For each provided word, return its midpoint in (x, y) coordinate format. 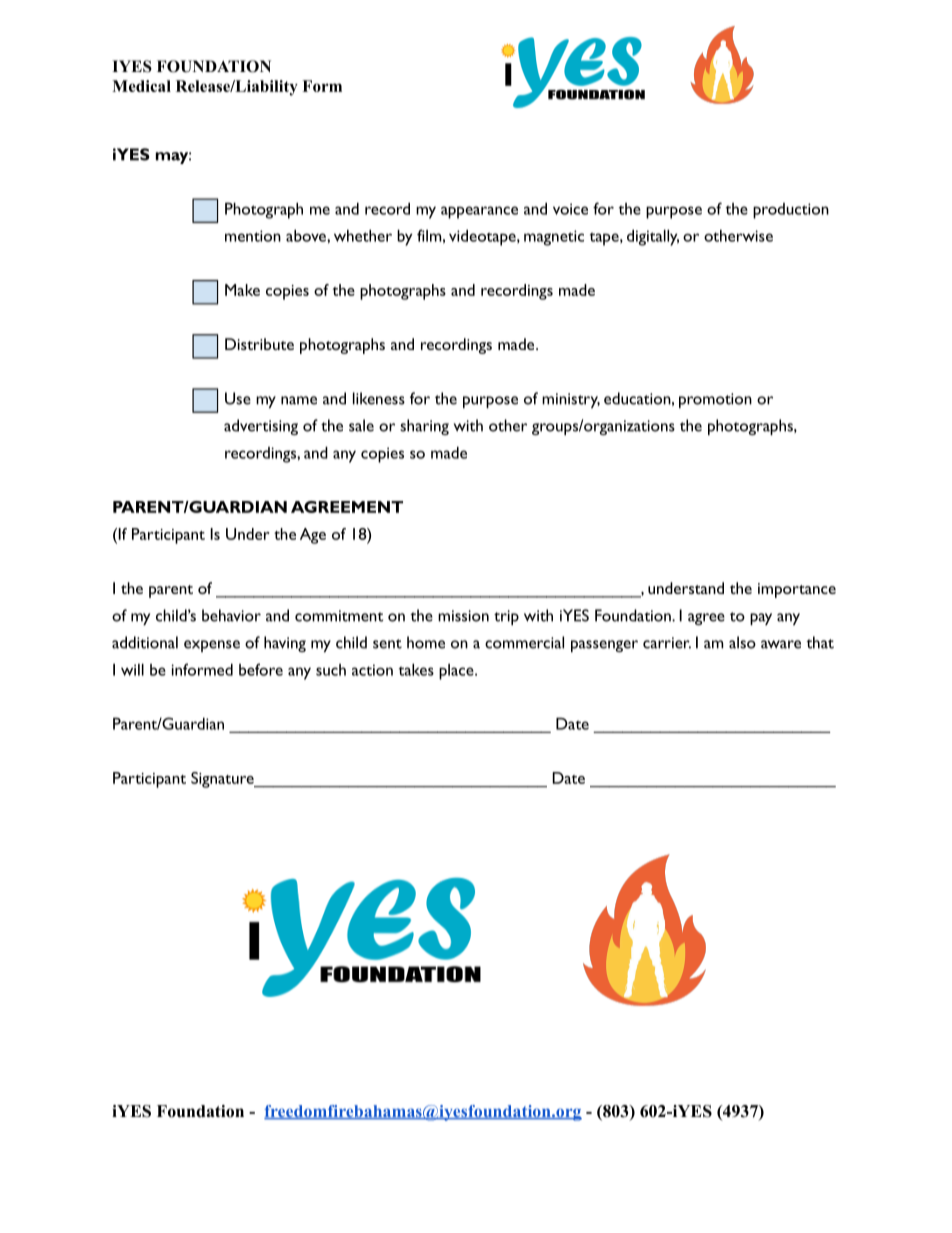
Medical (141, 86)
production (791, 211)
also (742, 642)
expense (212, 646)
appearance (479, 212)
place (457, 672)
